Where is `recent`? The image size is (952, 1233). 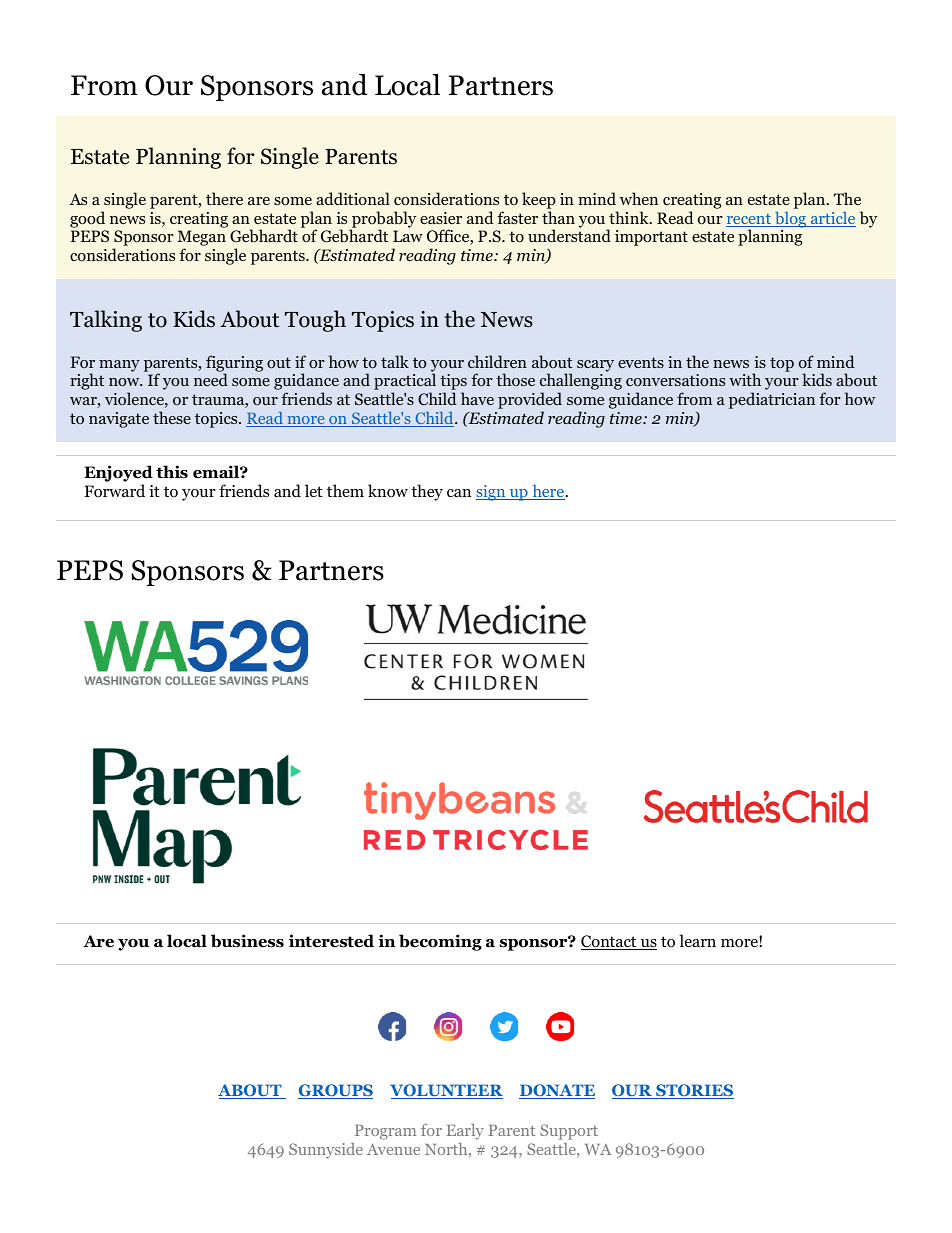 recent is located at coordinates (750, 220).
